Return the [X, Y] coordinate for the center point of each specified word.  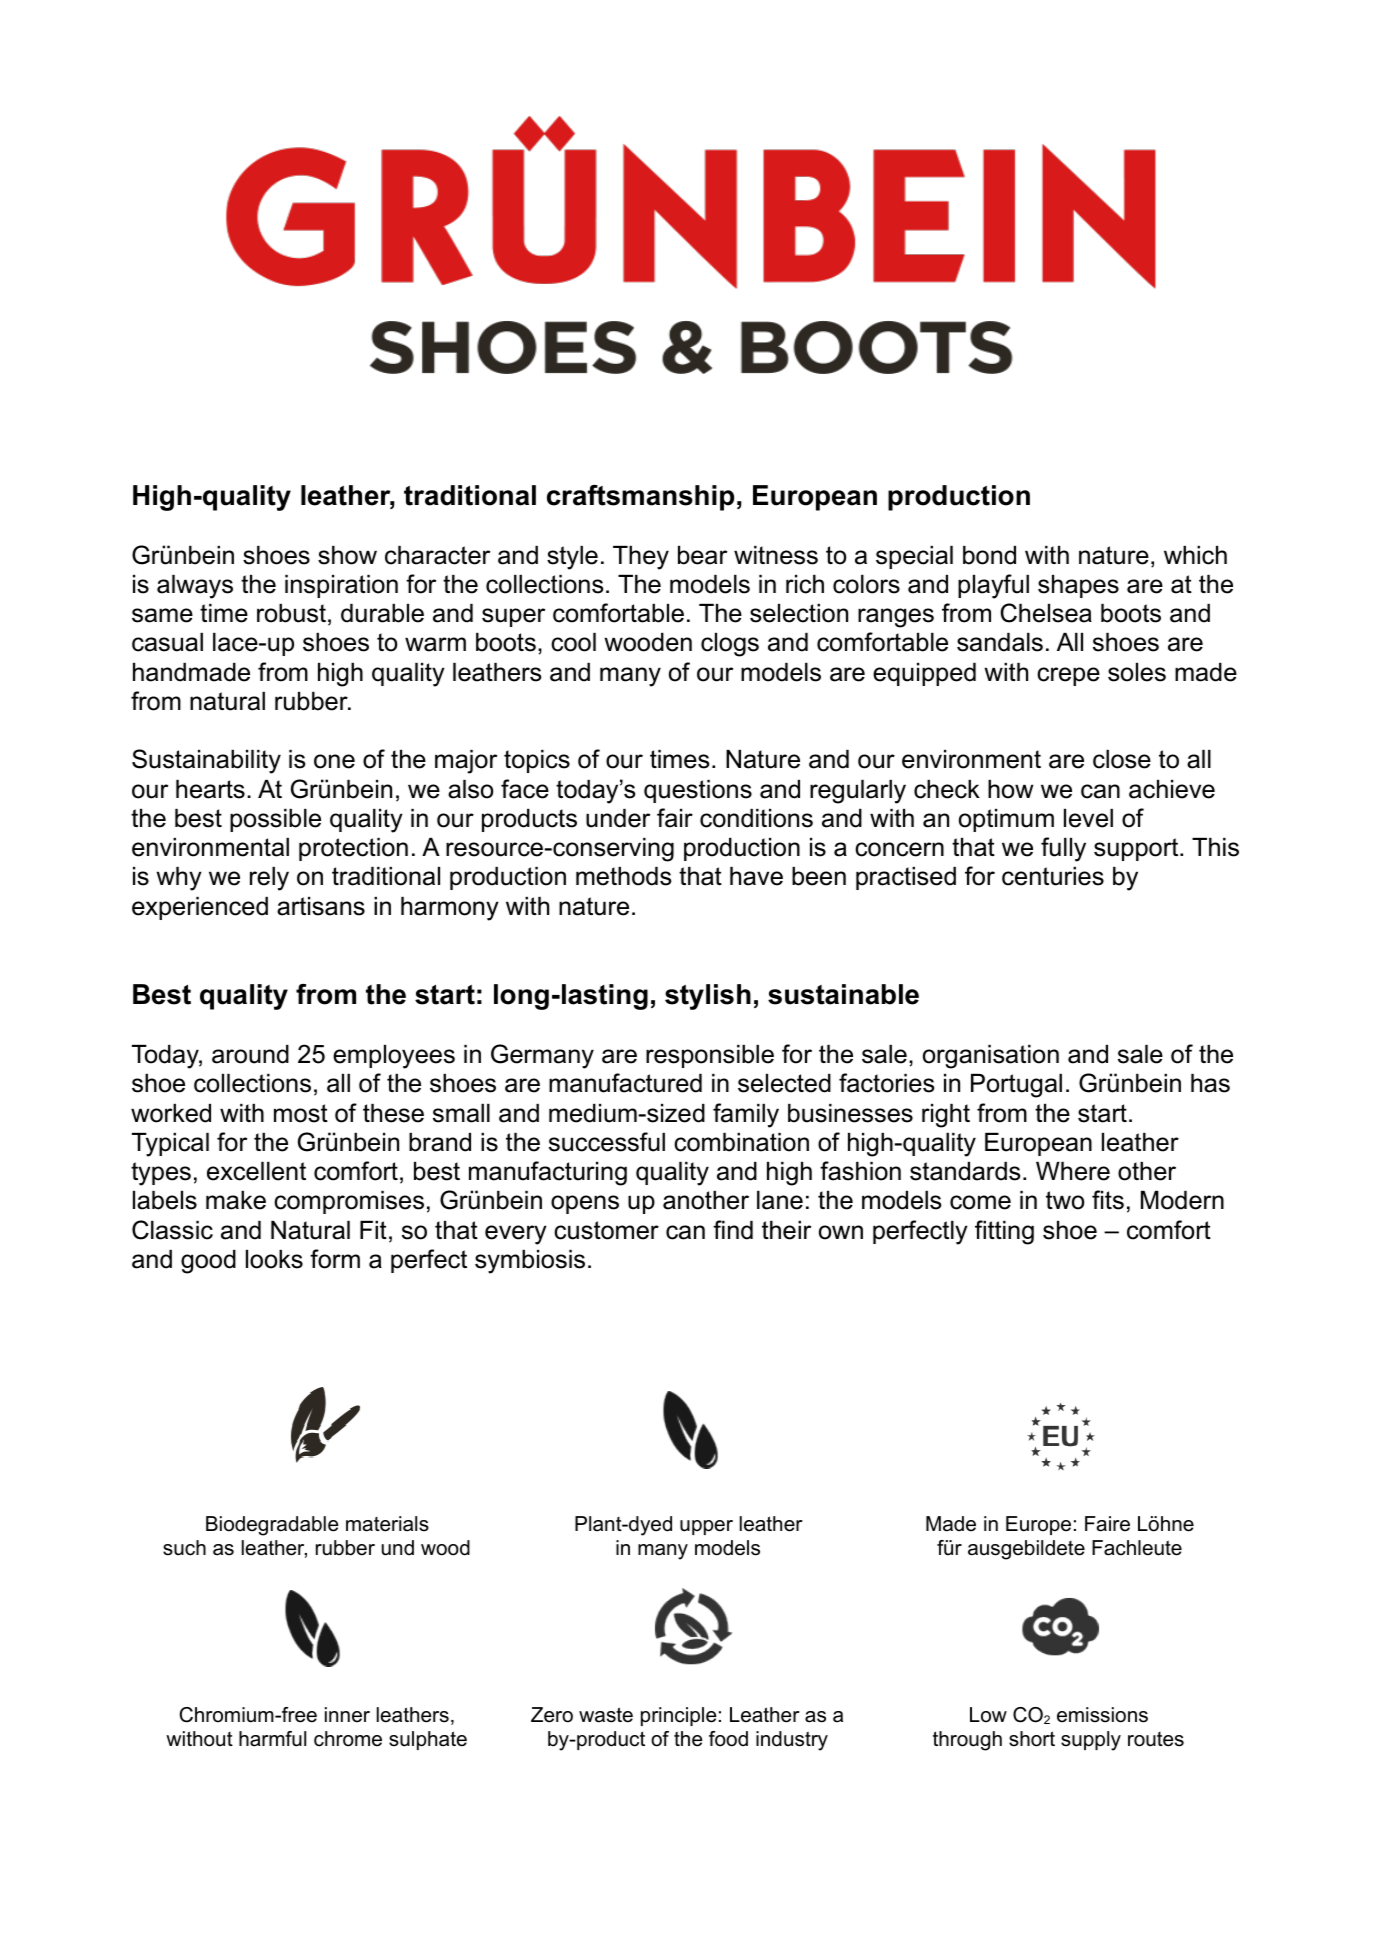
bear [702, 555]
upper [706, 1527]
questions [698, 791]
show [347, 555]
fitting [1004, 1232]
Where [1073, 1171]
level [1088, 818]
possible [275, 820]
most [301, 1113]
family [746, 1115]
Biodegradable [272, 1526]
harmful [272, 1739]
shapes [1078, 586]
